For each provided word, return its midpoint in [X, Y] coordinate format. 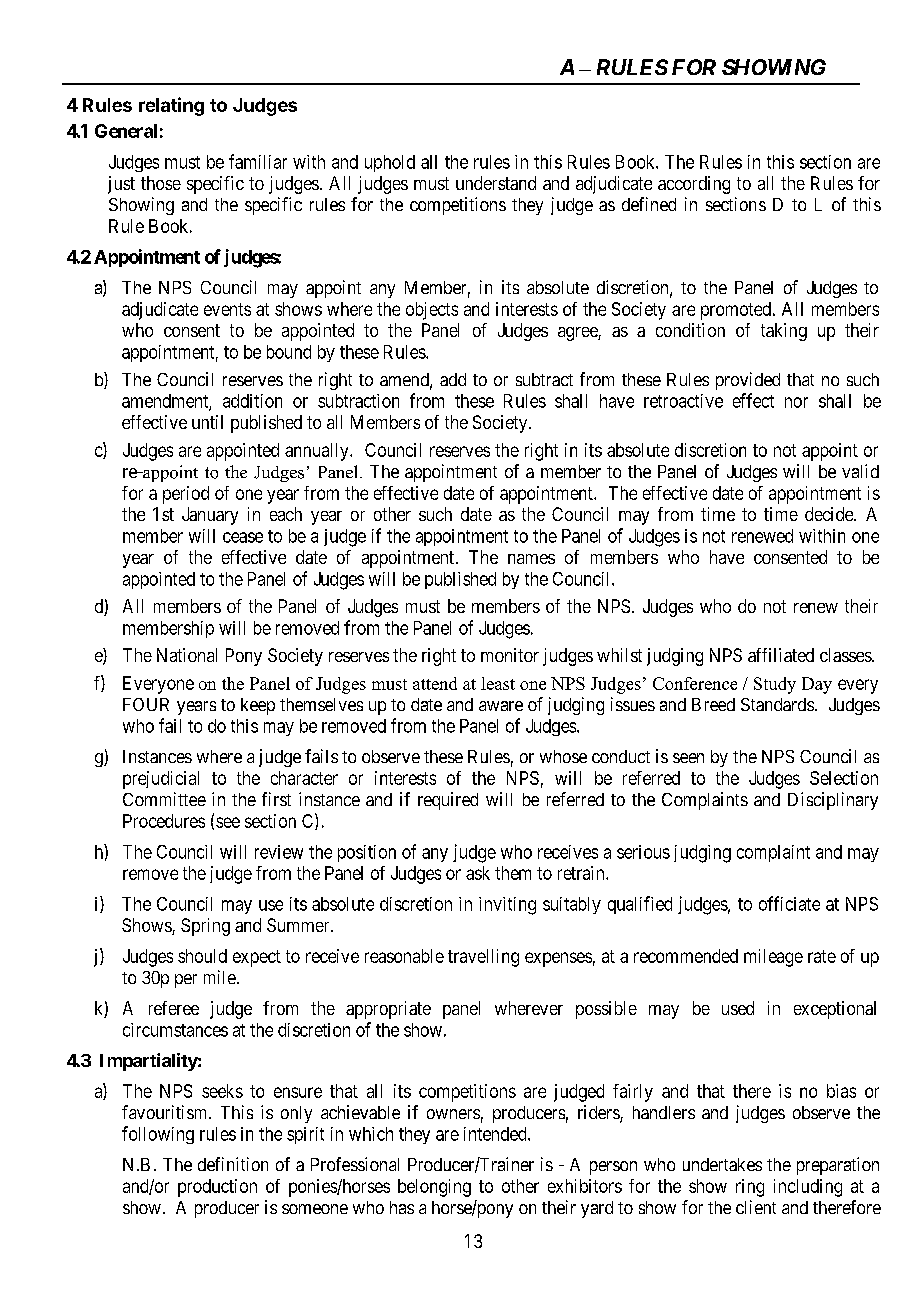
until [207, 422]
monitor [510, 655]
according [694, 185]
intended [496, 1134]
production [217, 1188]
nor [796, 402]
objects [432, 311]
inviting [507, 906]
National [187, 655]
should [202, 956]
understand [496, 183]
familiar [258, 161]
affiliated [781, 655]
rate [822, 956]
